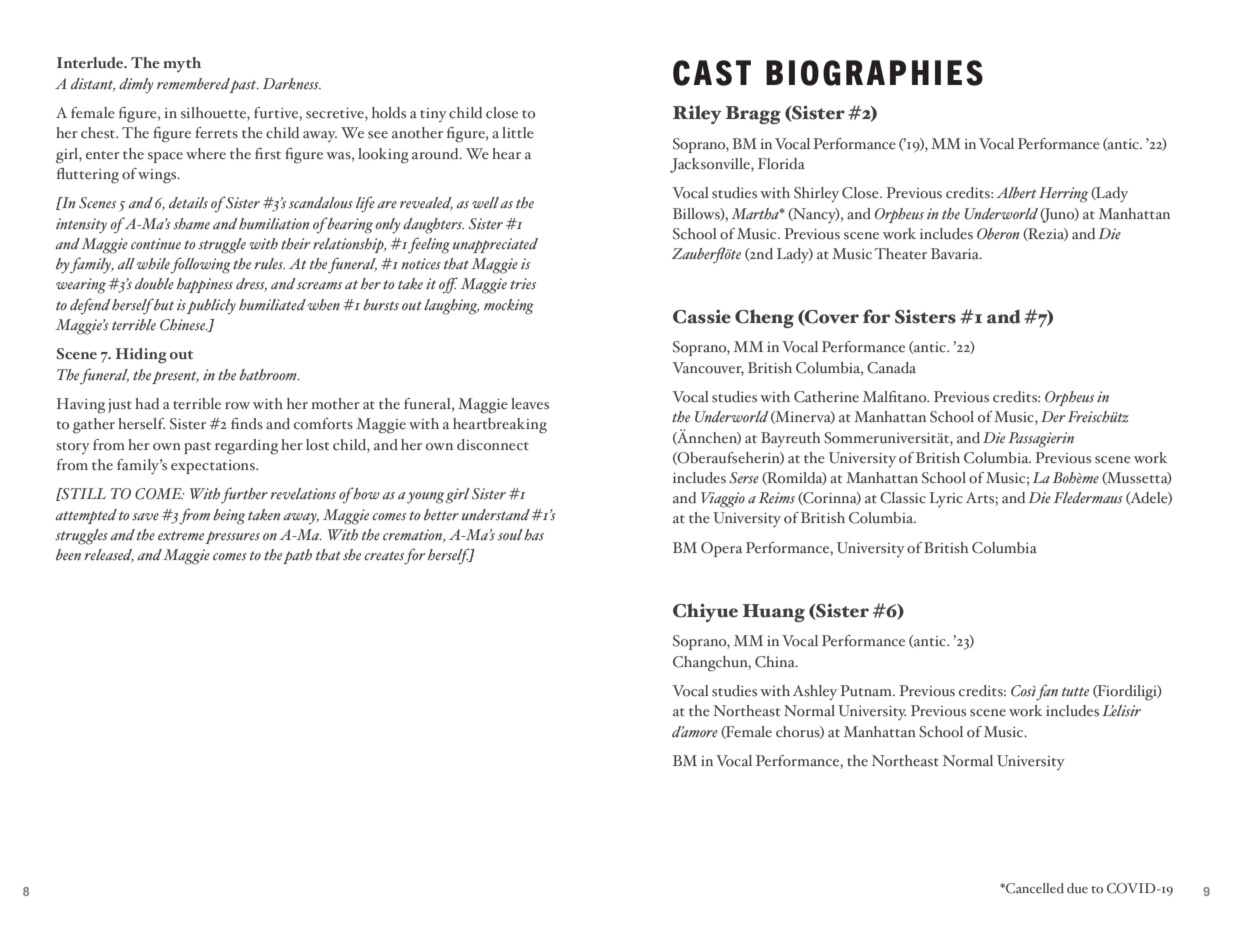  What do you see at coordinates (136, 86) in the image?
I see `dimly` at bounding box center [136, 86].
